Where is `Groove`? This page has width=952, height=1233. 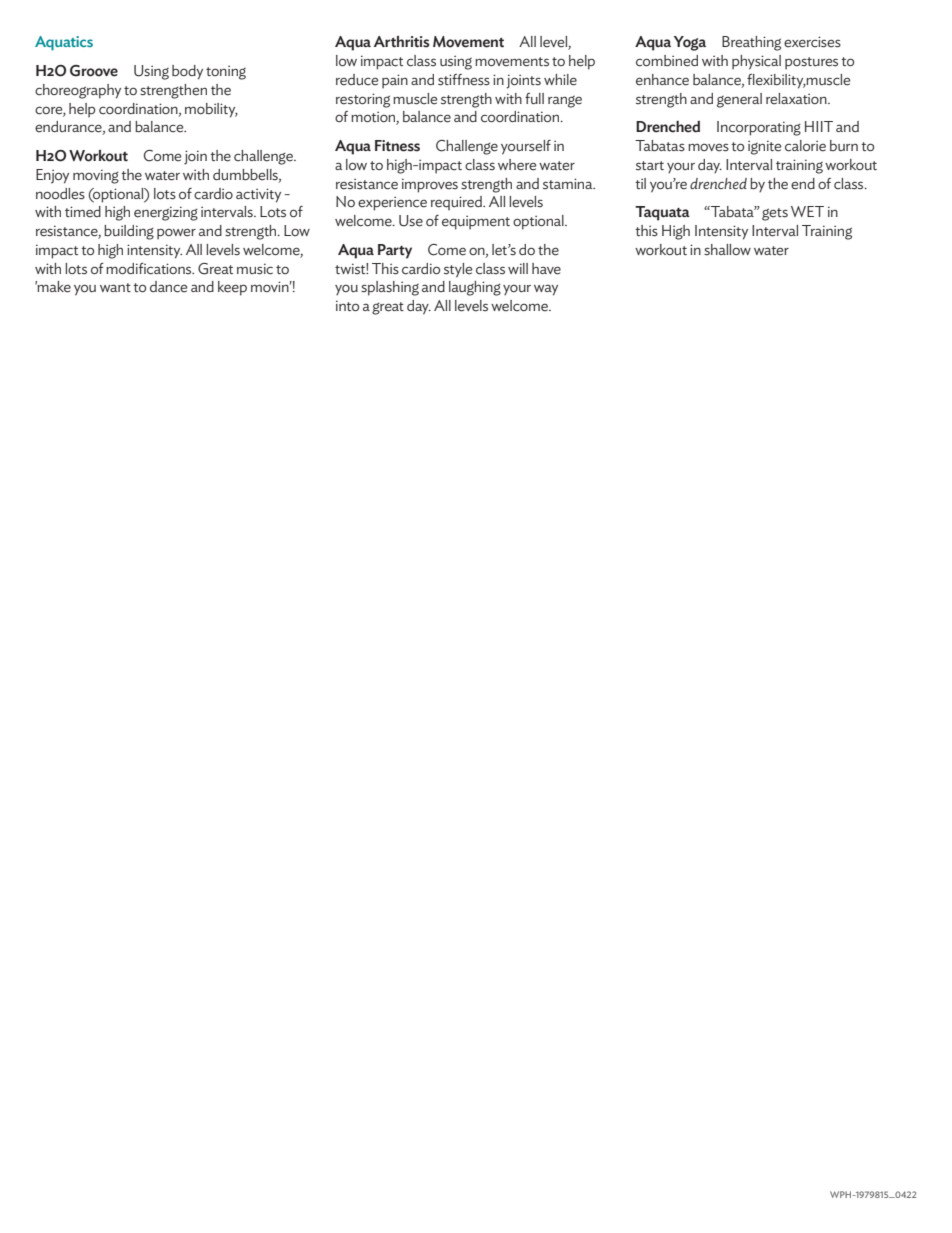
Groove is located at coordinates (94, 71).
